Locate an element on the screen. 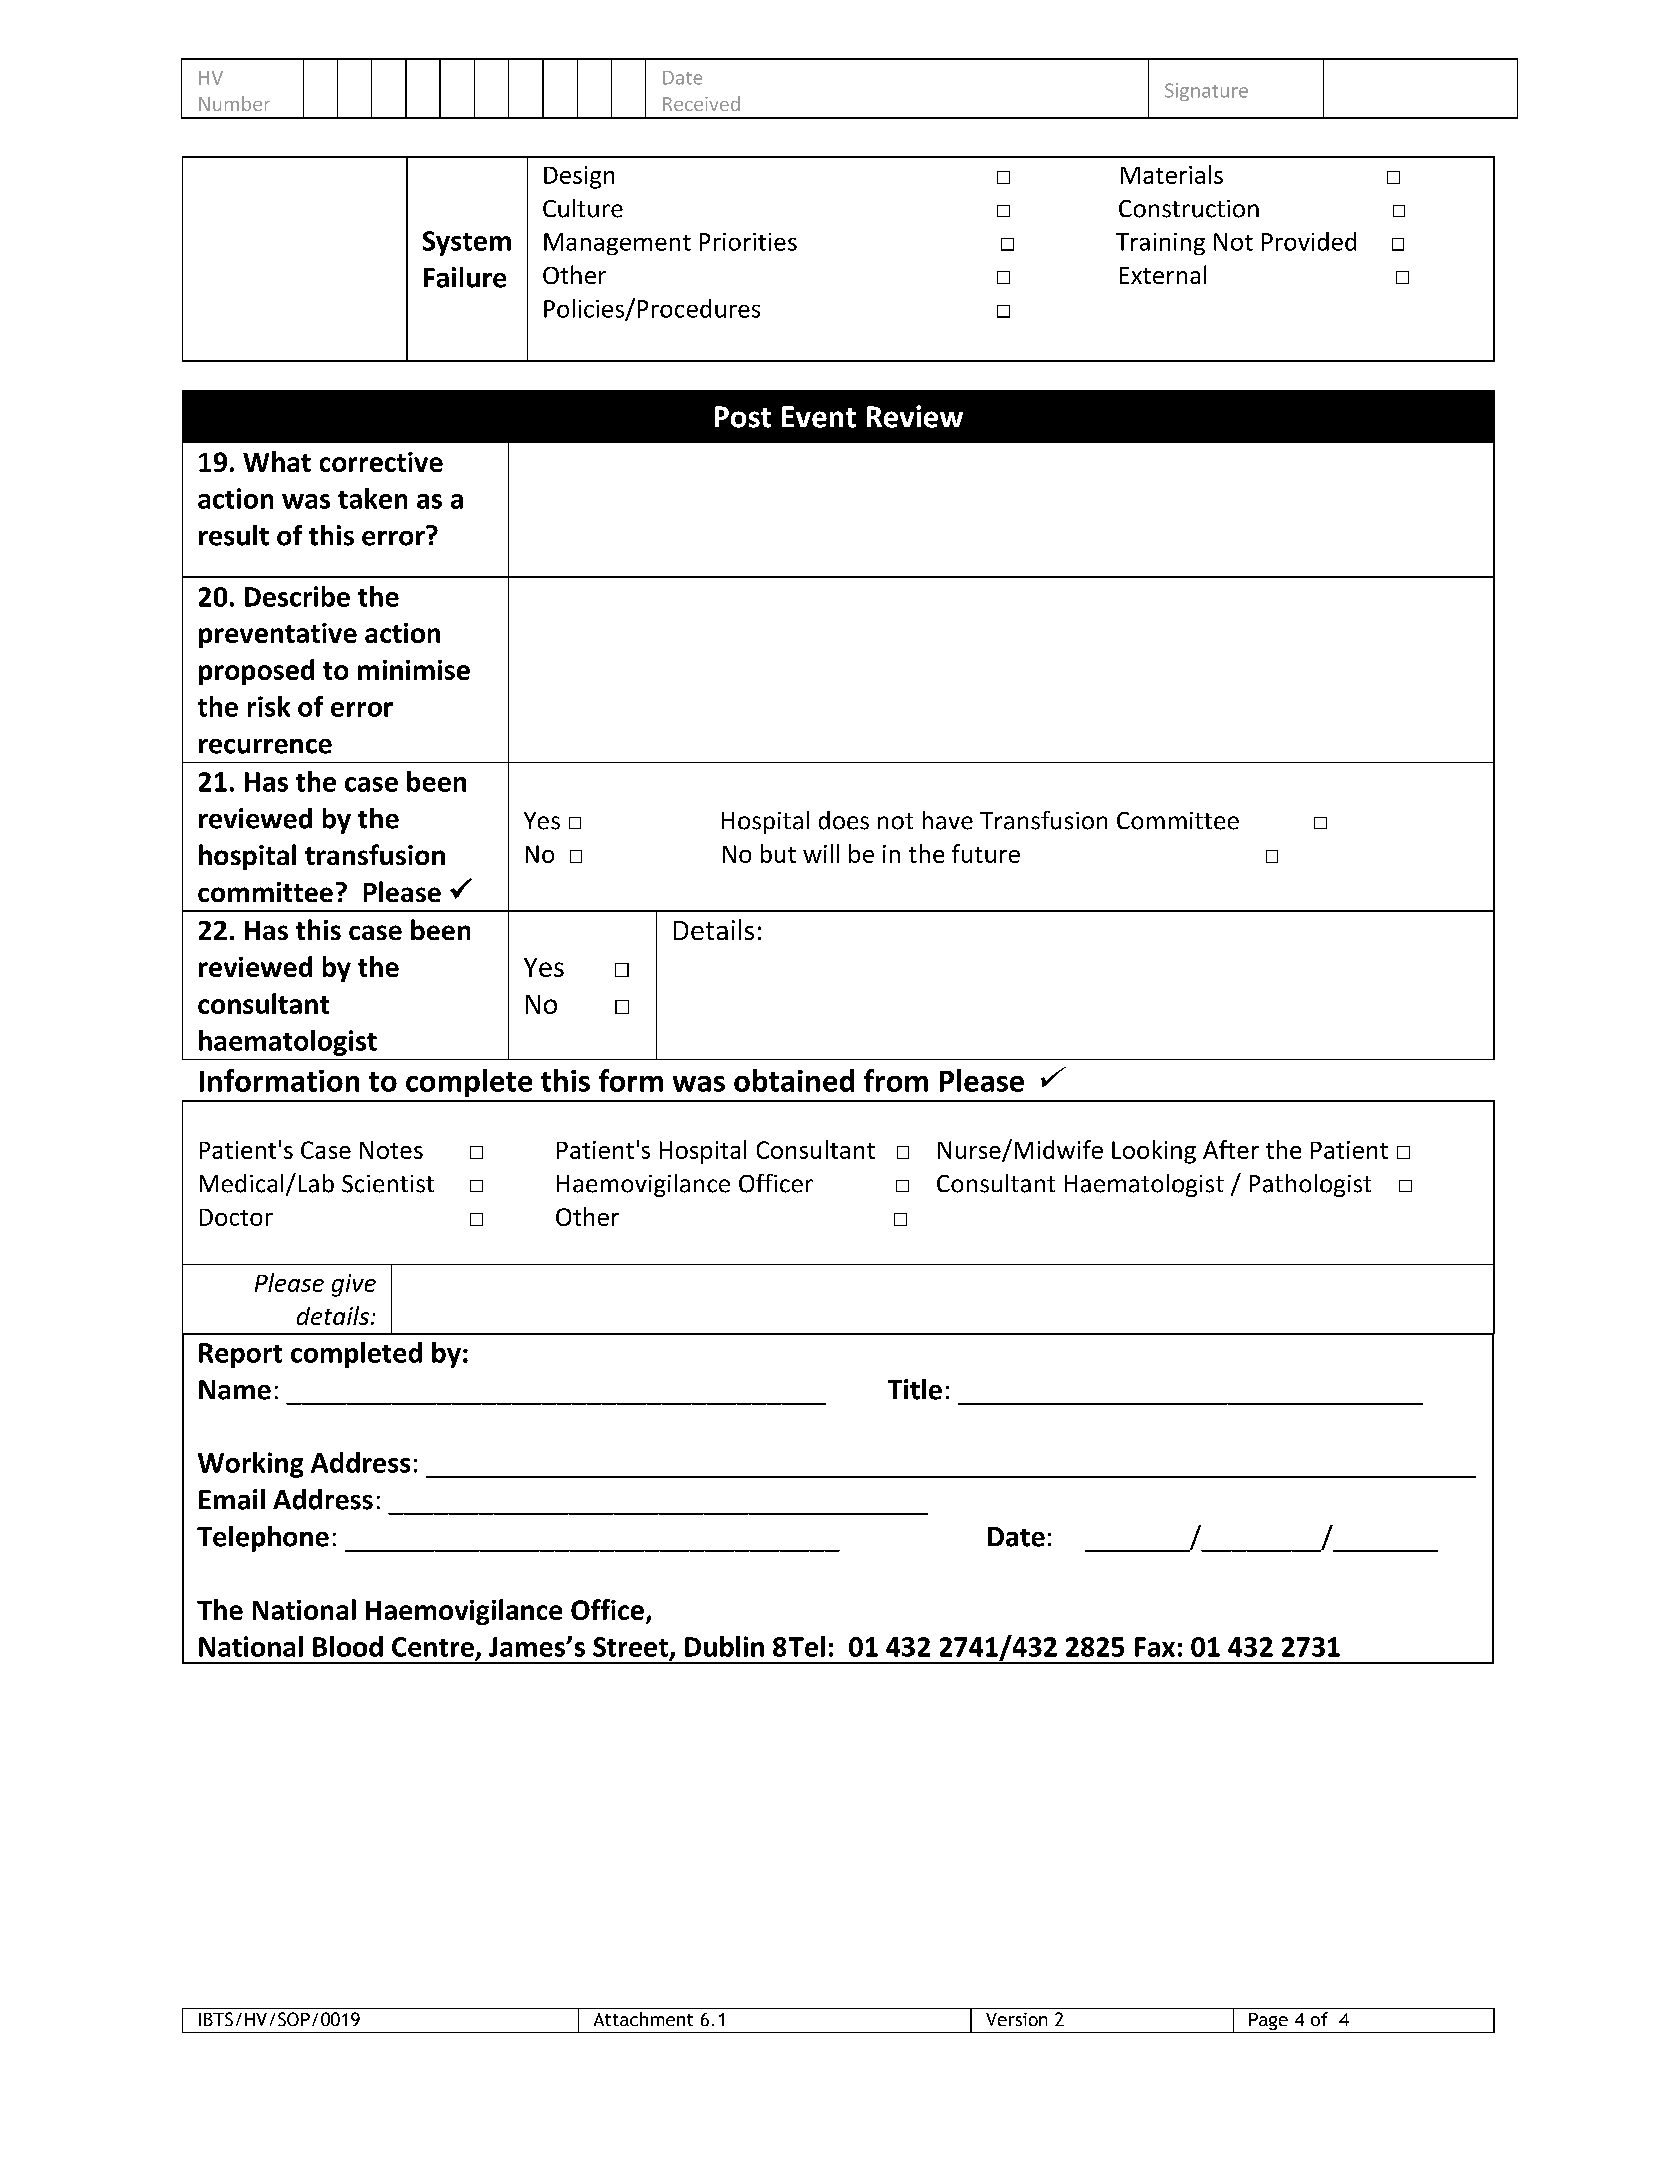 Image resolution: width=1676 pixels, height=2169 pixels. Post is located at coordinates (743, 417).
